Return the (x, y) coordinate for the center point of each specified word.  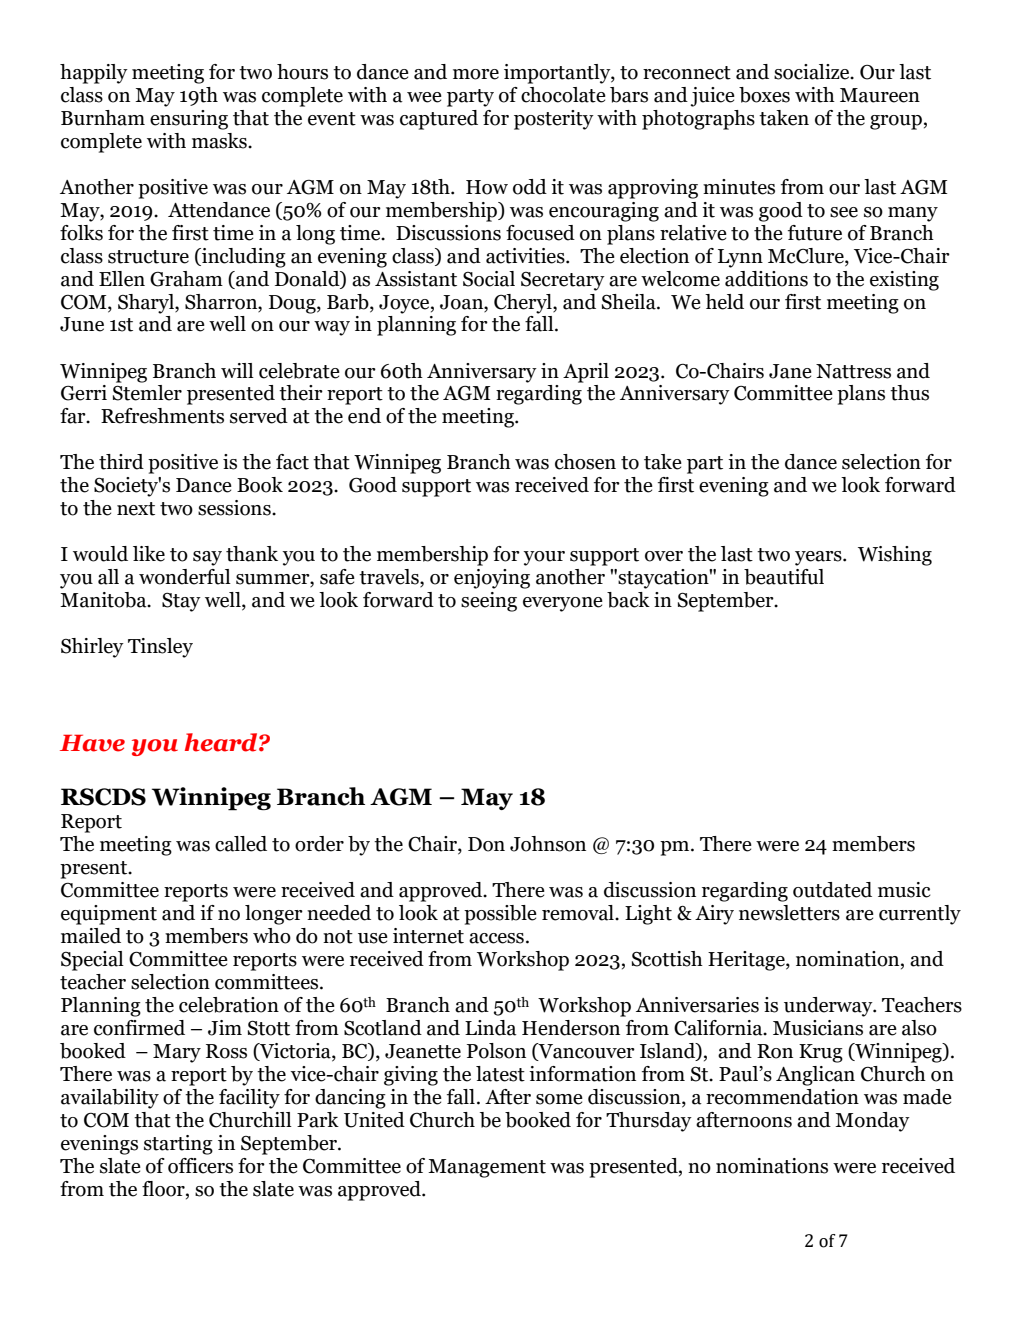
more (476, 74)
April (586, 373)
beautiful (784, 577)
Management (487, 1168)
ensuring (189, 120)
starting (178, 1145)
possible (500, 915)
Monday (872, 1122)
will (237, 370)
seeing (489, 602)
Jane (790, 371)
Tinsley (160, 648)
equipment (109, 915)
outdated (832, 890)
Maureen (880, 95)
